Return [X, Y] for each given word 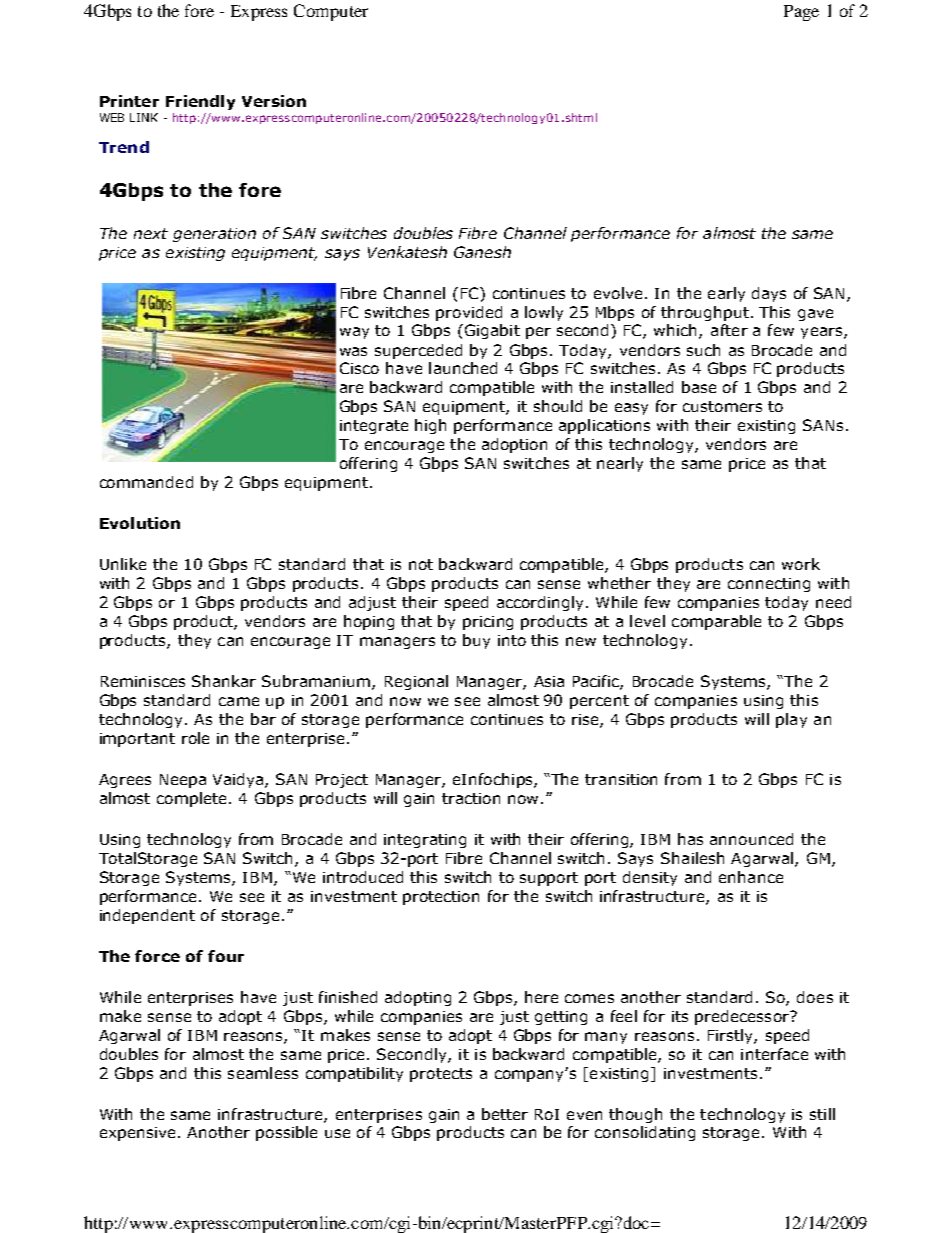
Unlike [123, 564]
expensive [139, 1134]
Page [801, 13]
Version [274, 101]
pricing [488, 623]
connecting [769, 585]
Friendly [200, 102]
